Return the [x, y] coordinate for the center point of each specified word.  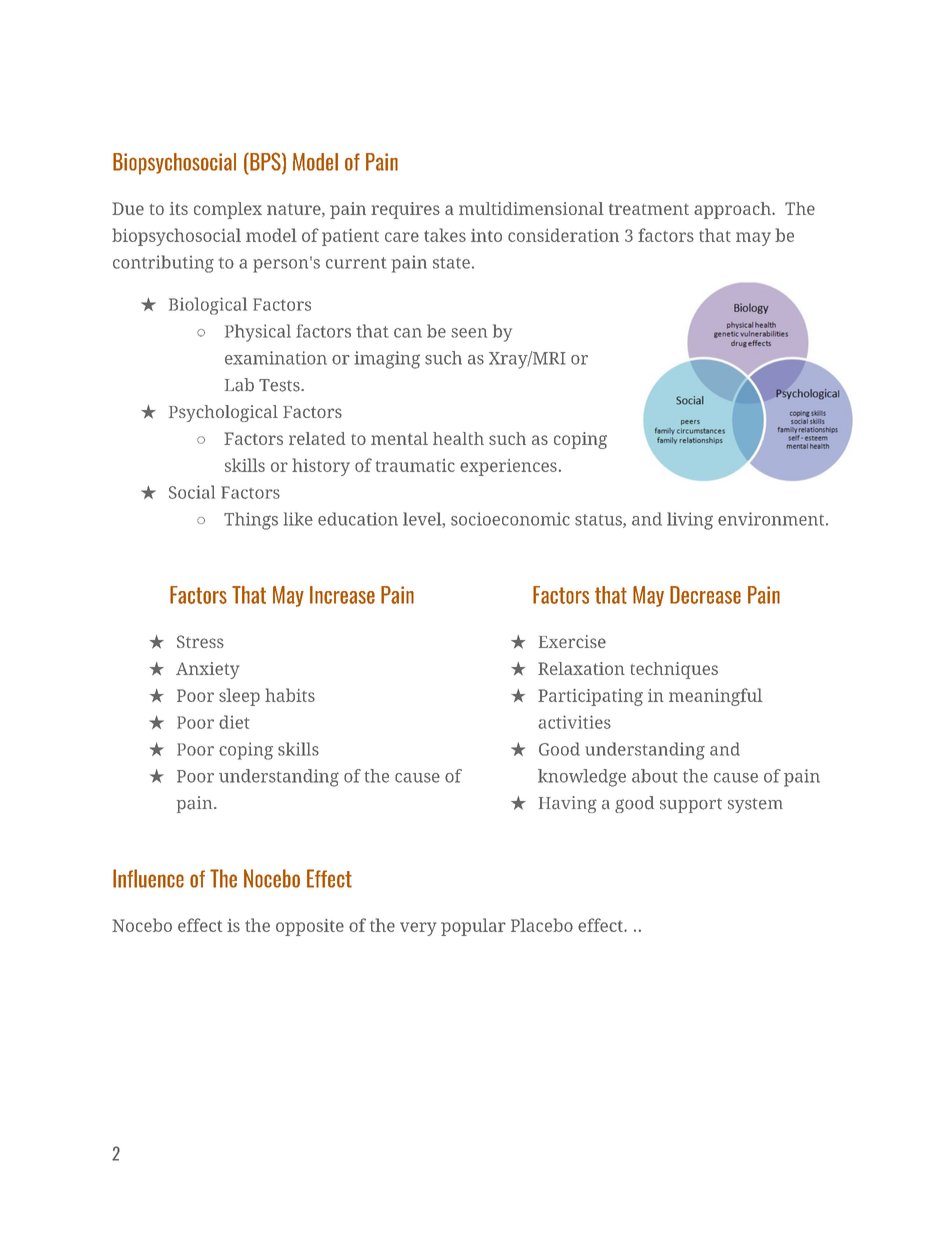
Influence [148, 878]
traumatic [415, 465]
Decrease [705, 595]
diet [234, 722]
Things [251, 521]
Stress [200, 641]
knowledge [582, 778]
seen [469, 333]
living [690, 521]
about [655, 776]
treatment [649, 209]
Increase [342, 595]
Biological [208, 306]
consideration [563, 235]
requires [405, 210]
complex [228, 210]
